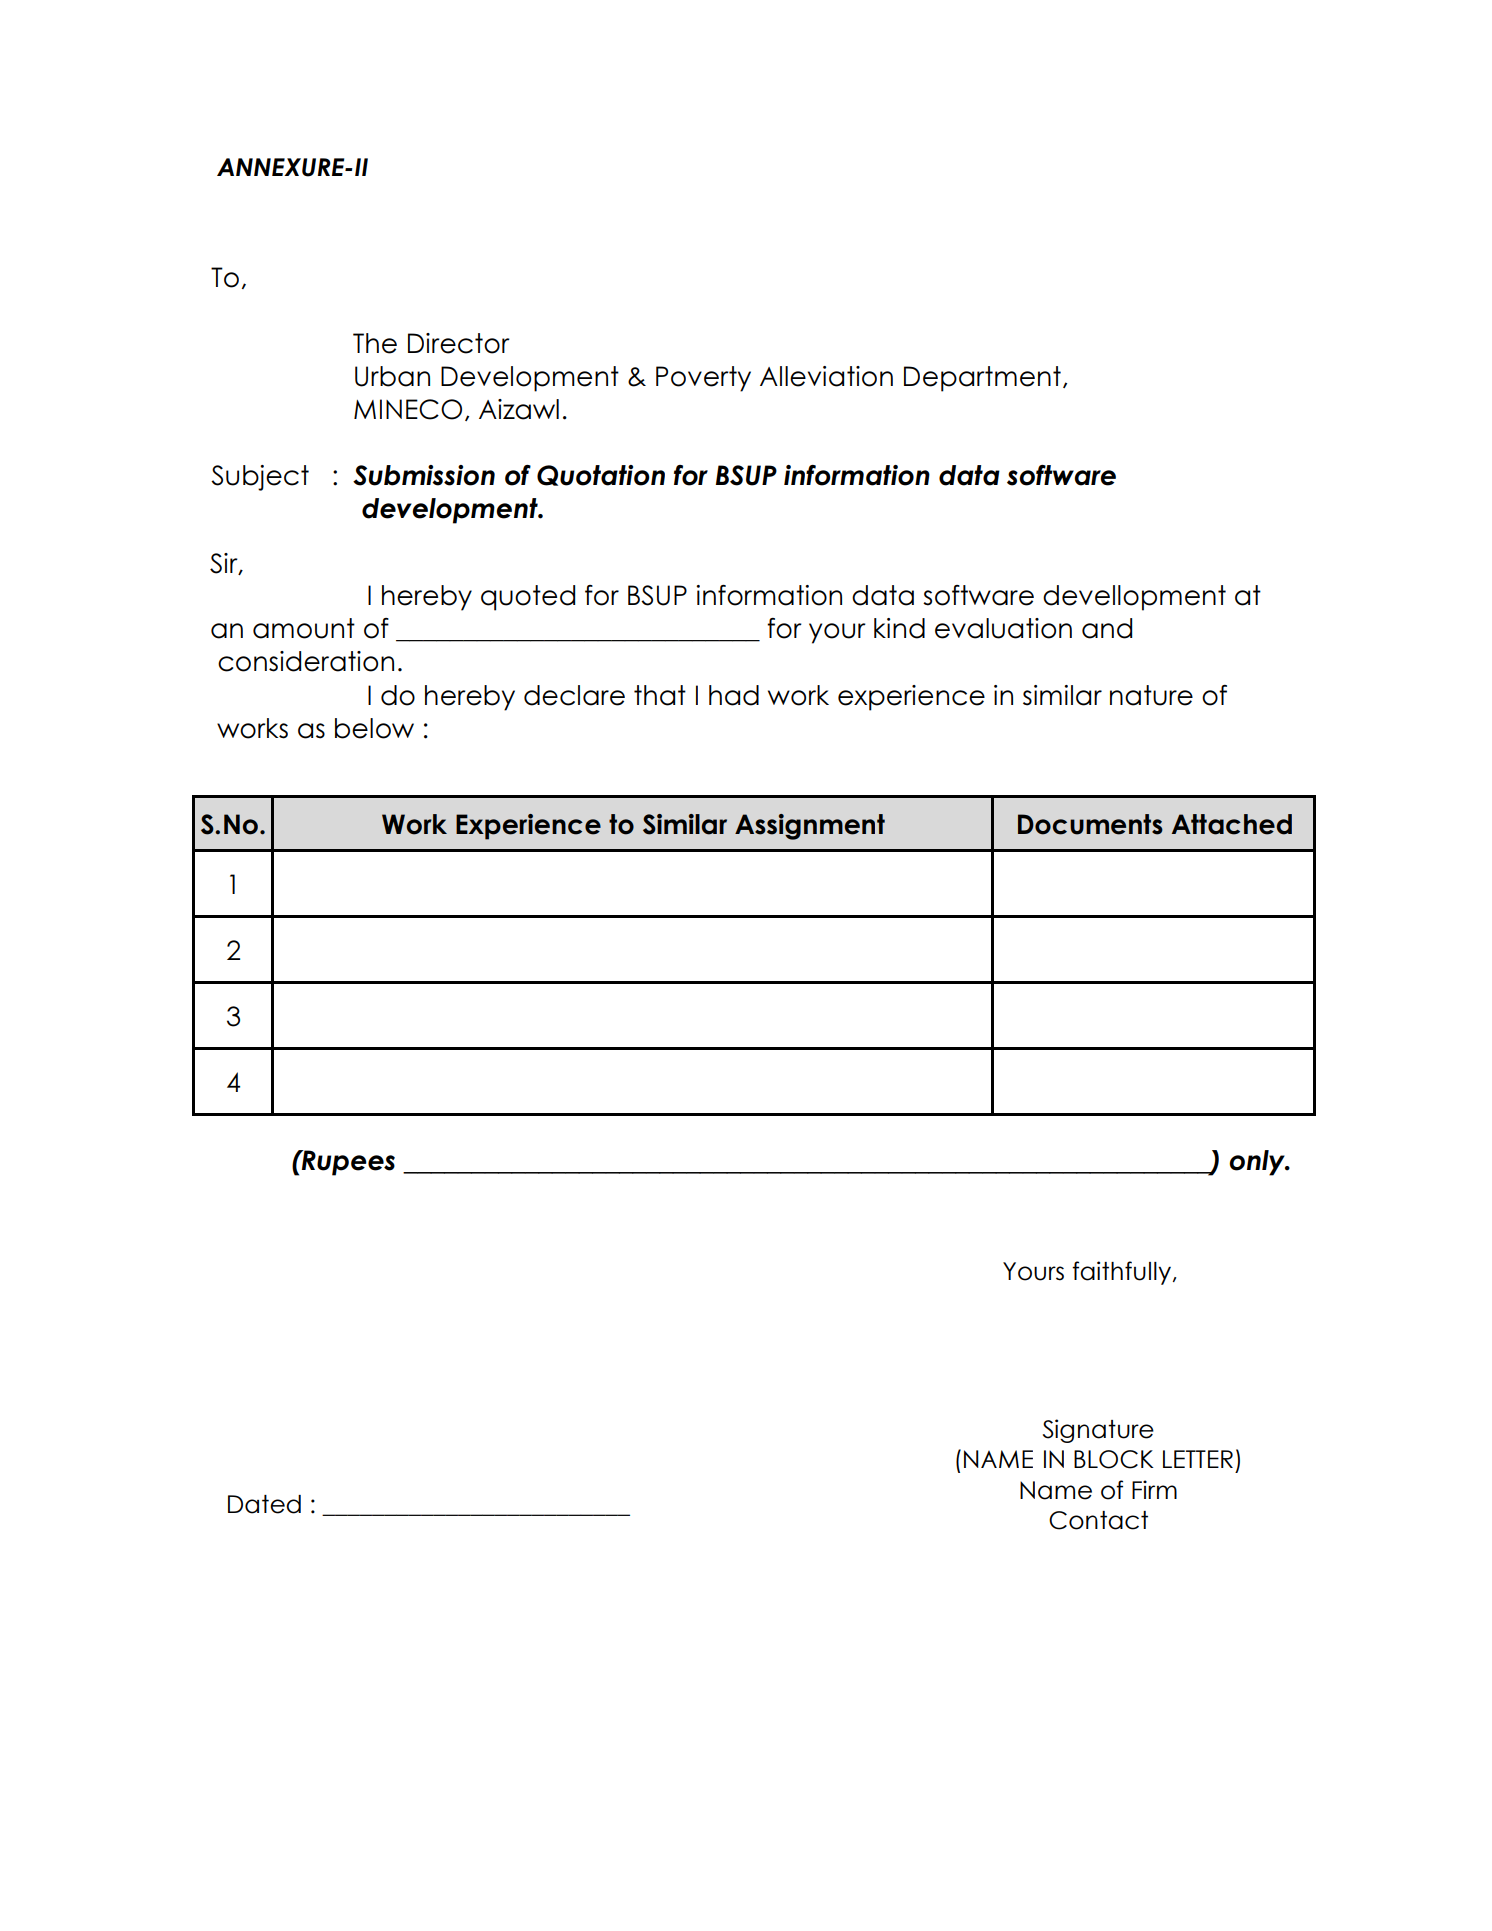  Describe the element at coordinates (703, 379) in the image. I see `Poverty` at that location.
